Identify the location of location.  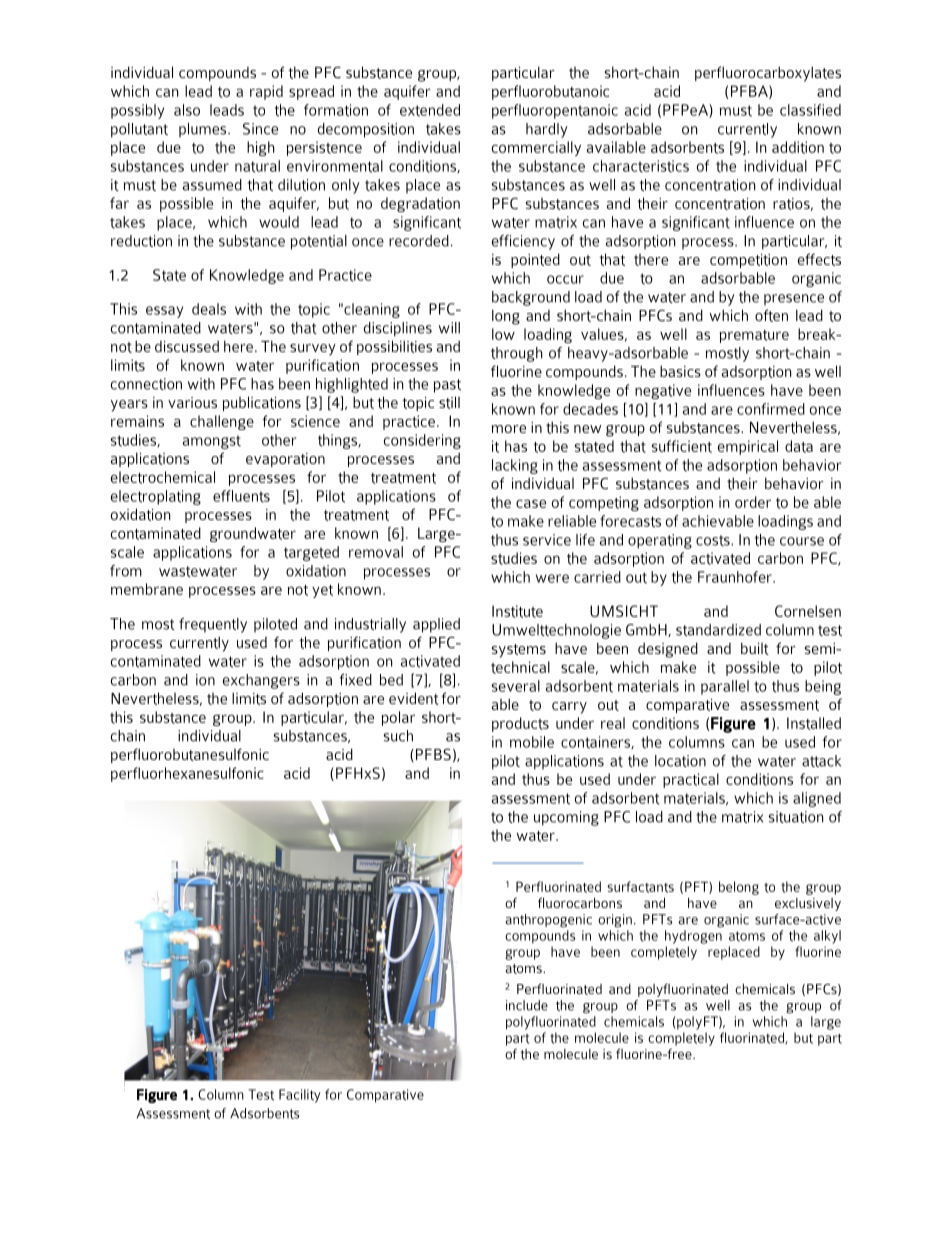
(680, 761).
